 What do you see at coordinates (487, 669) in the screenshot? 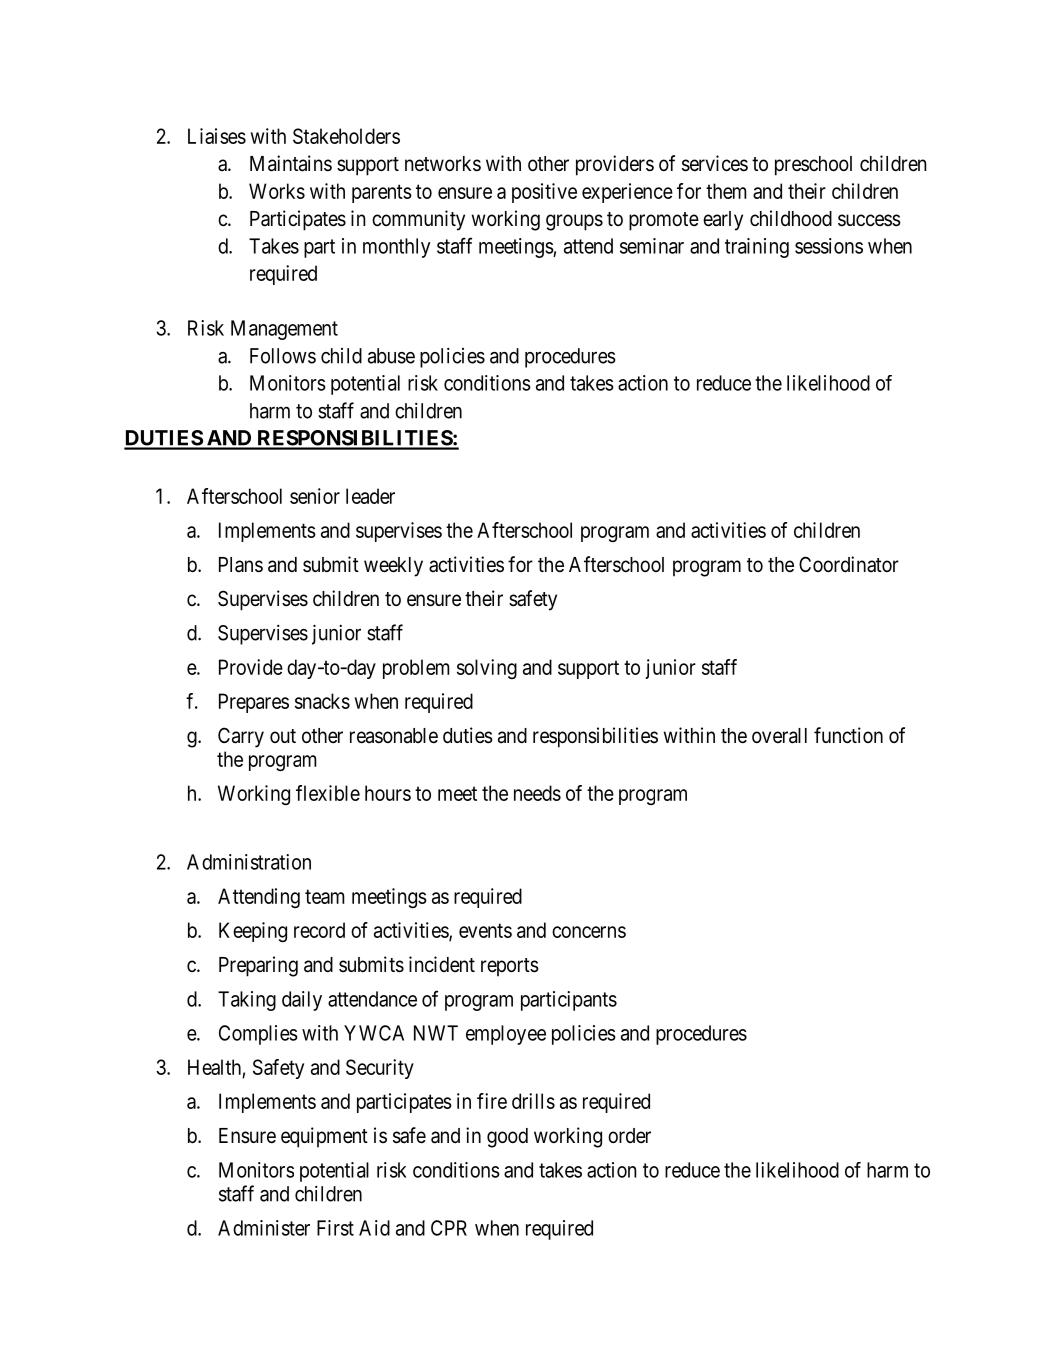
I see `solving` at bounding box center [487, 669].
